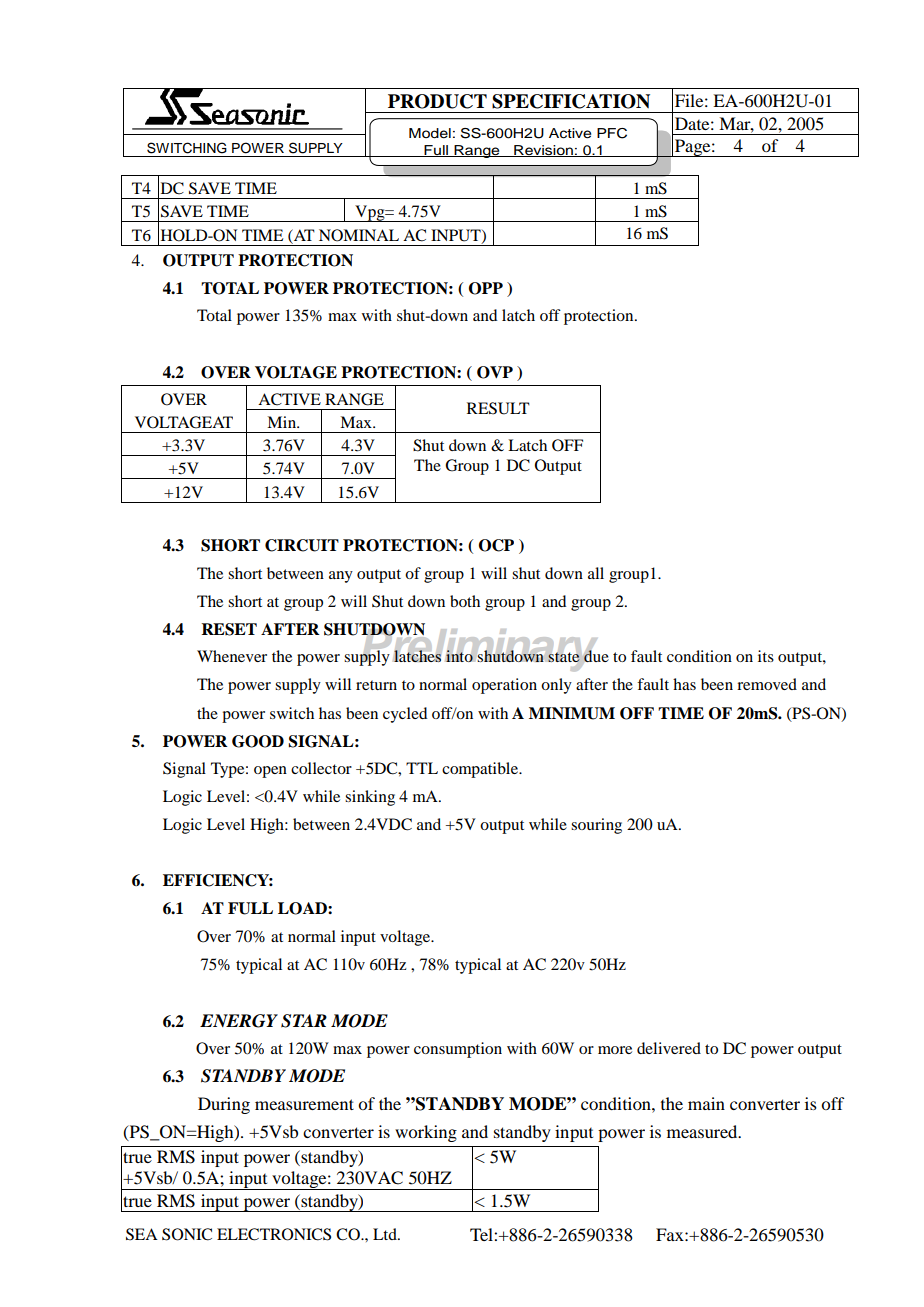 The height and width of the screenshot is (1307, 924). I want to click on OCP, so click(496, 545).
